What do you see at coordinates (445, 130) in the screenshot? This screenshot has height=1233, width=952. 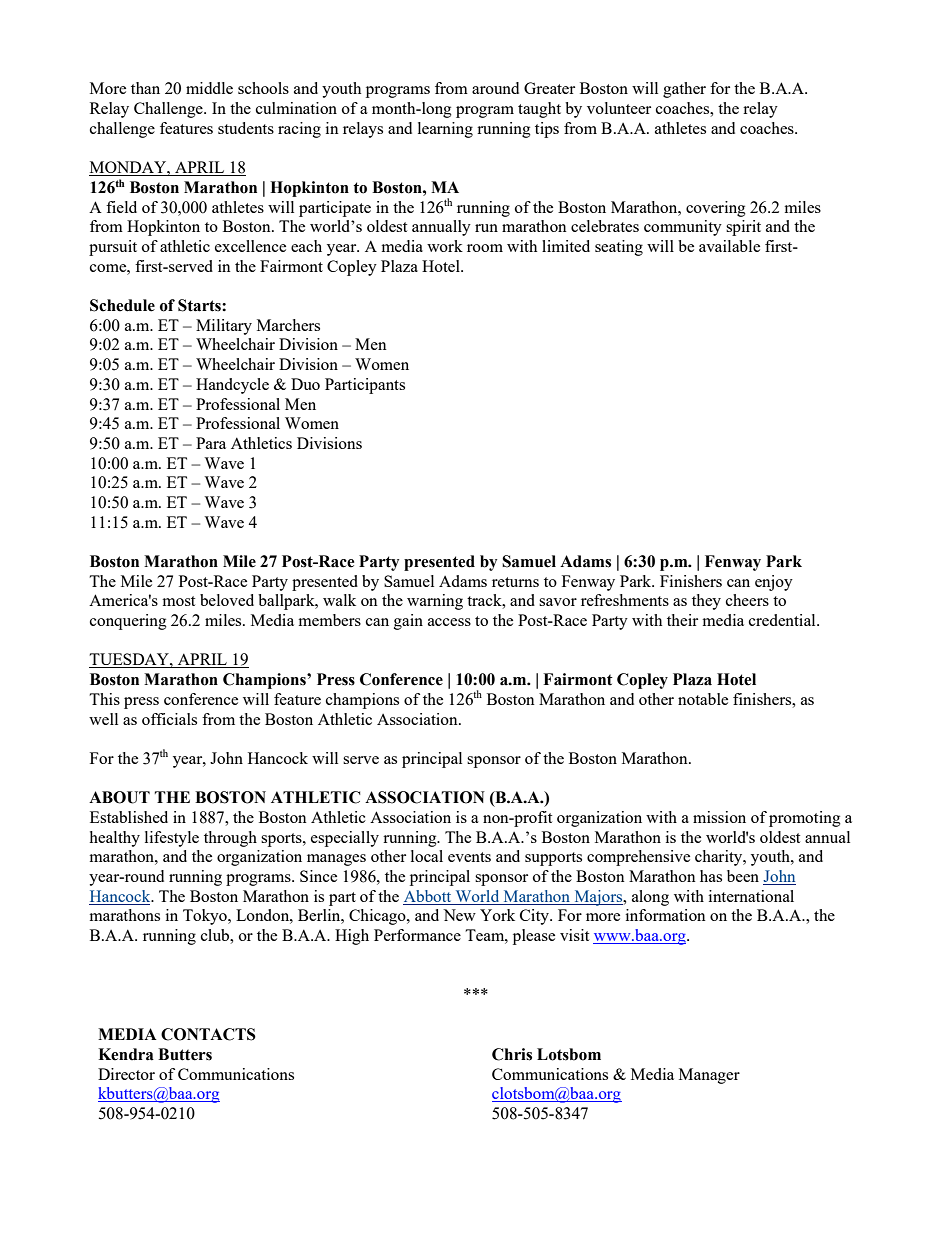 I see `learning` at bounding box center [445, 130].
